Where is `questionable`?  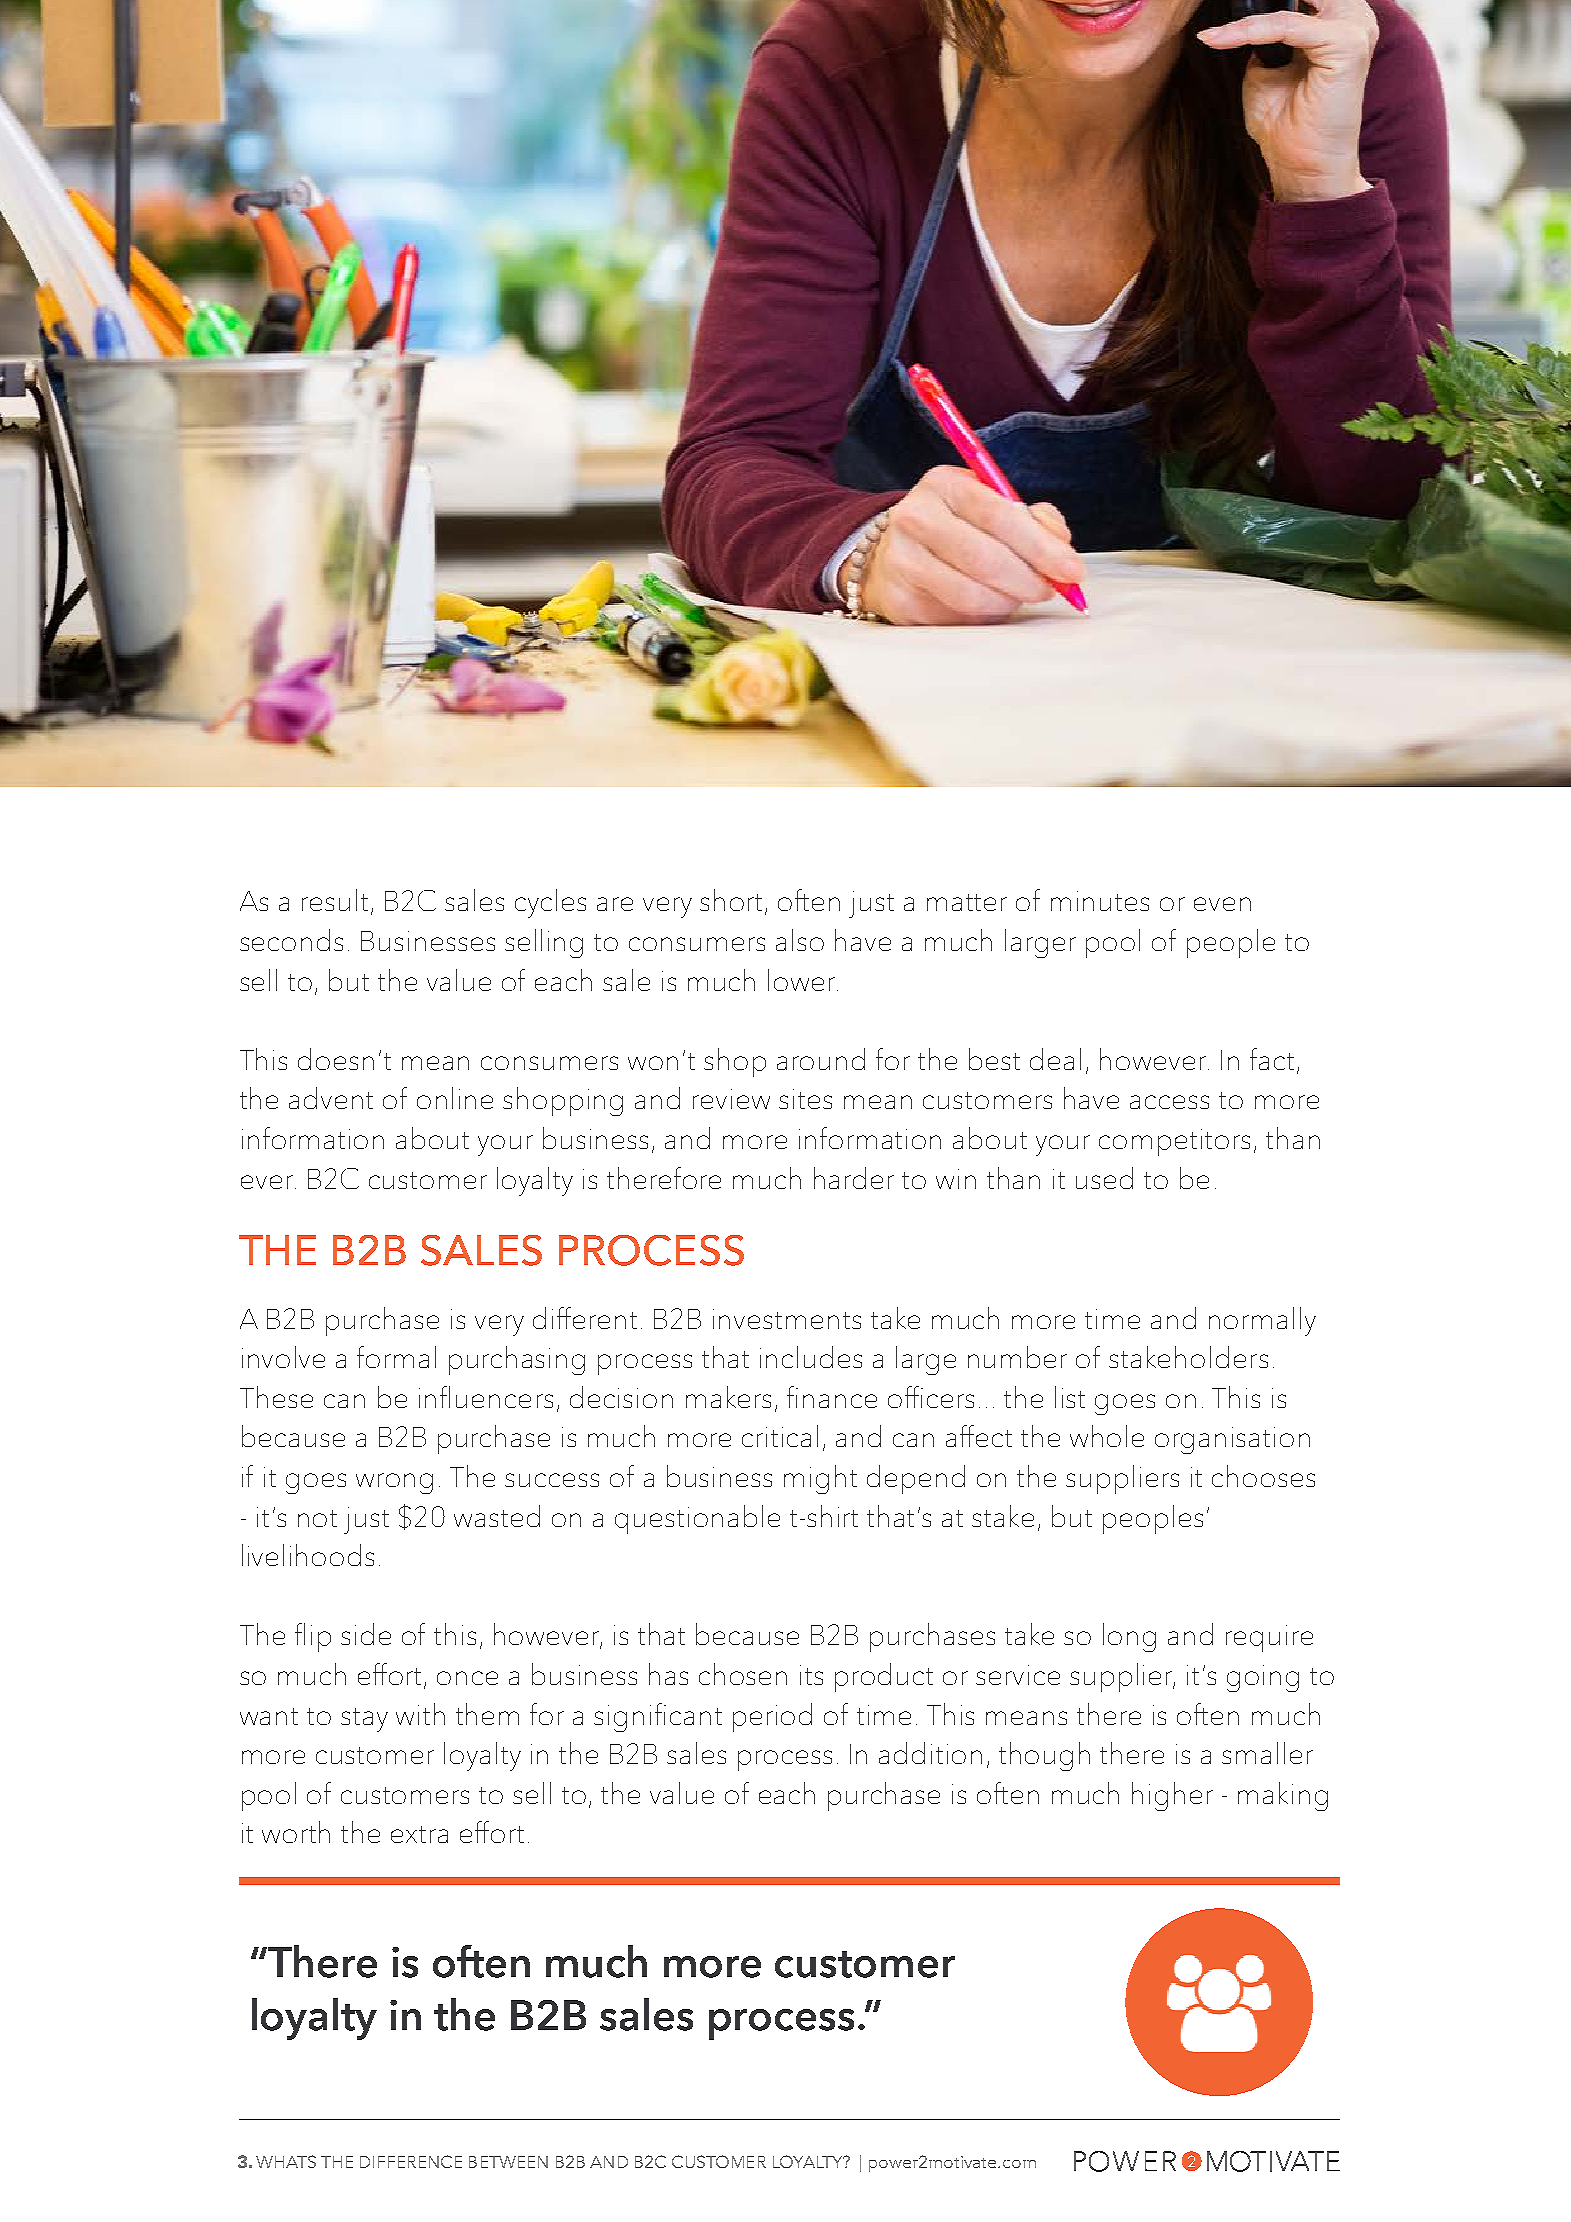
questionable is located at coordinates (697, 1519).
